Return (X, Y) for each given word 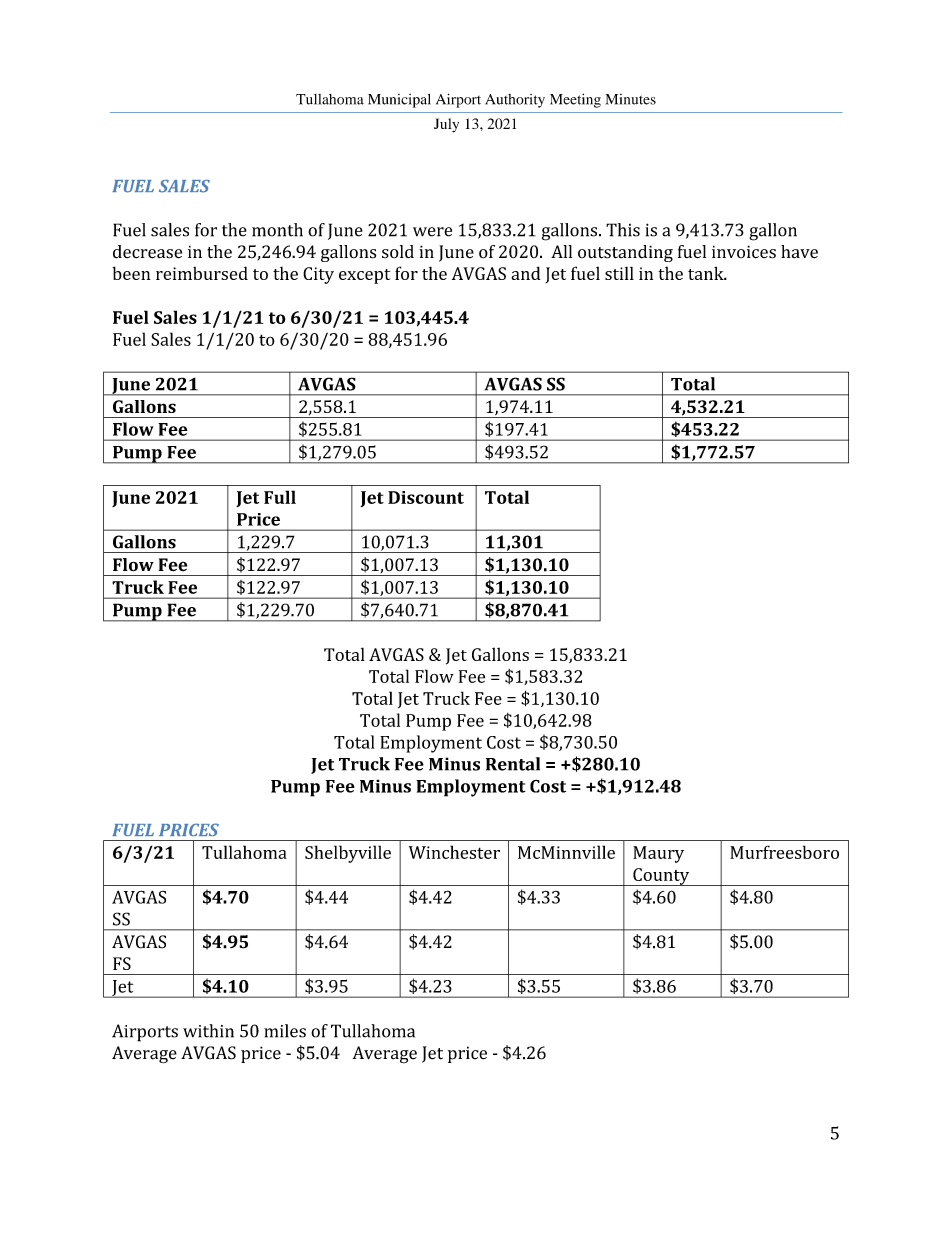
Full (280, 497)
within (208, 1031)
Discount (426, 497)
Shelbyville (348, 854)
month (277, 230)
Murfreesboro (784, 852)
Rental (513, 764)
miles (285, 1031)
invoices (744, 252)
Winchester (454, 852)
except (364, 276)
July (446, 125)
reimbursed (202, 273)
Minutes (631, 99)
